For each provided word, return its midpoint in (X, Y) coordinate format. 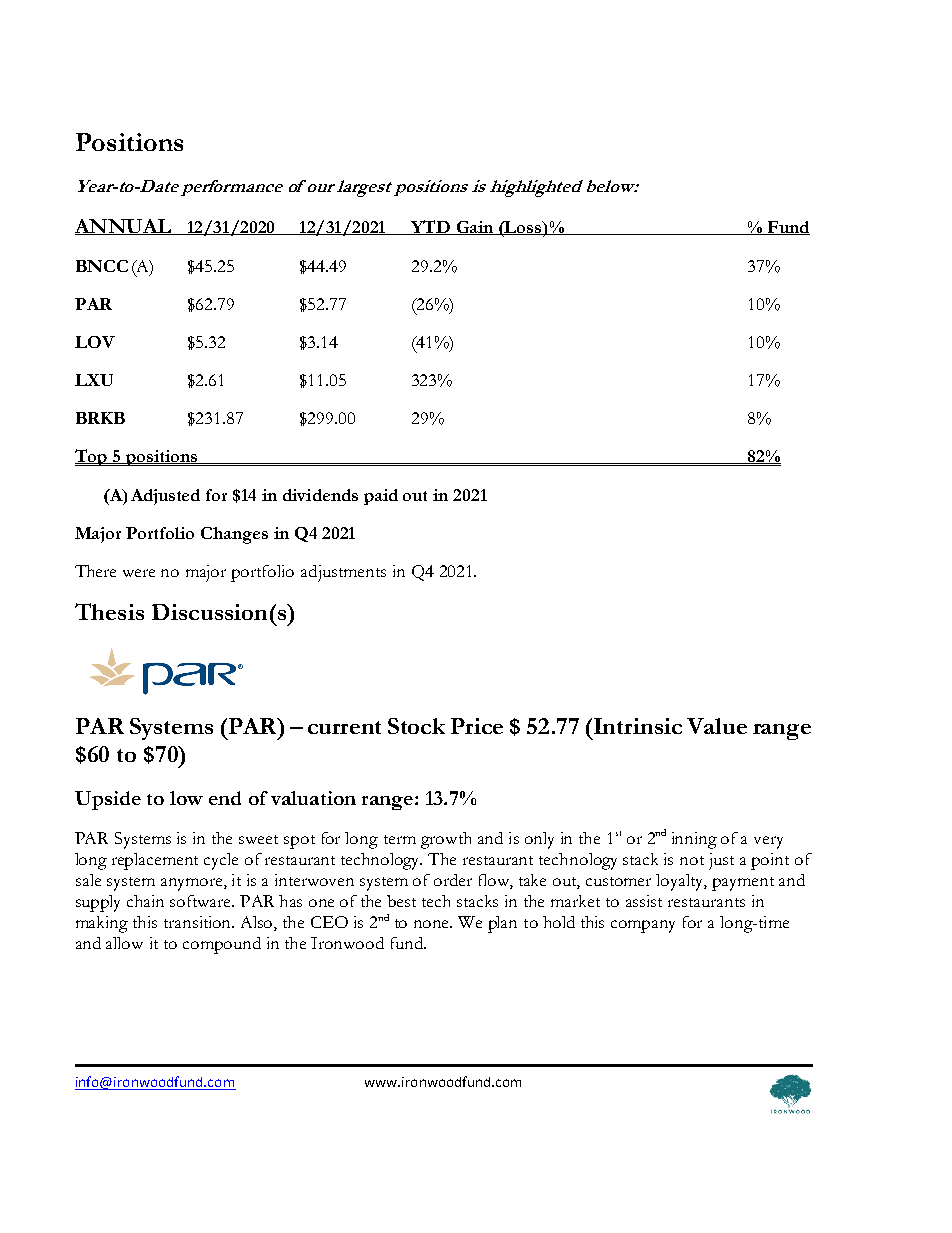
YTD (430, 227)
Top (92, 457)
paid (381, 497)
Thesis (109, 611)
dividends (320, 495)
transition (199, 922)
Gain (475, 228)
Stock (416, 726)
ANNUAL (124, 227)
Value (717, 726)
